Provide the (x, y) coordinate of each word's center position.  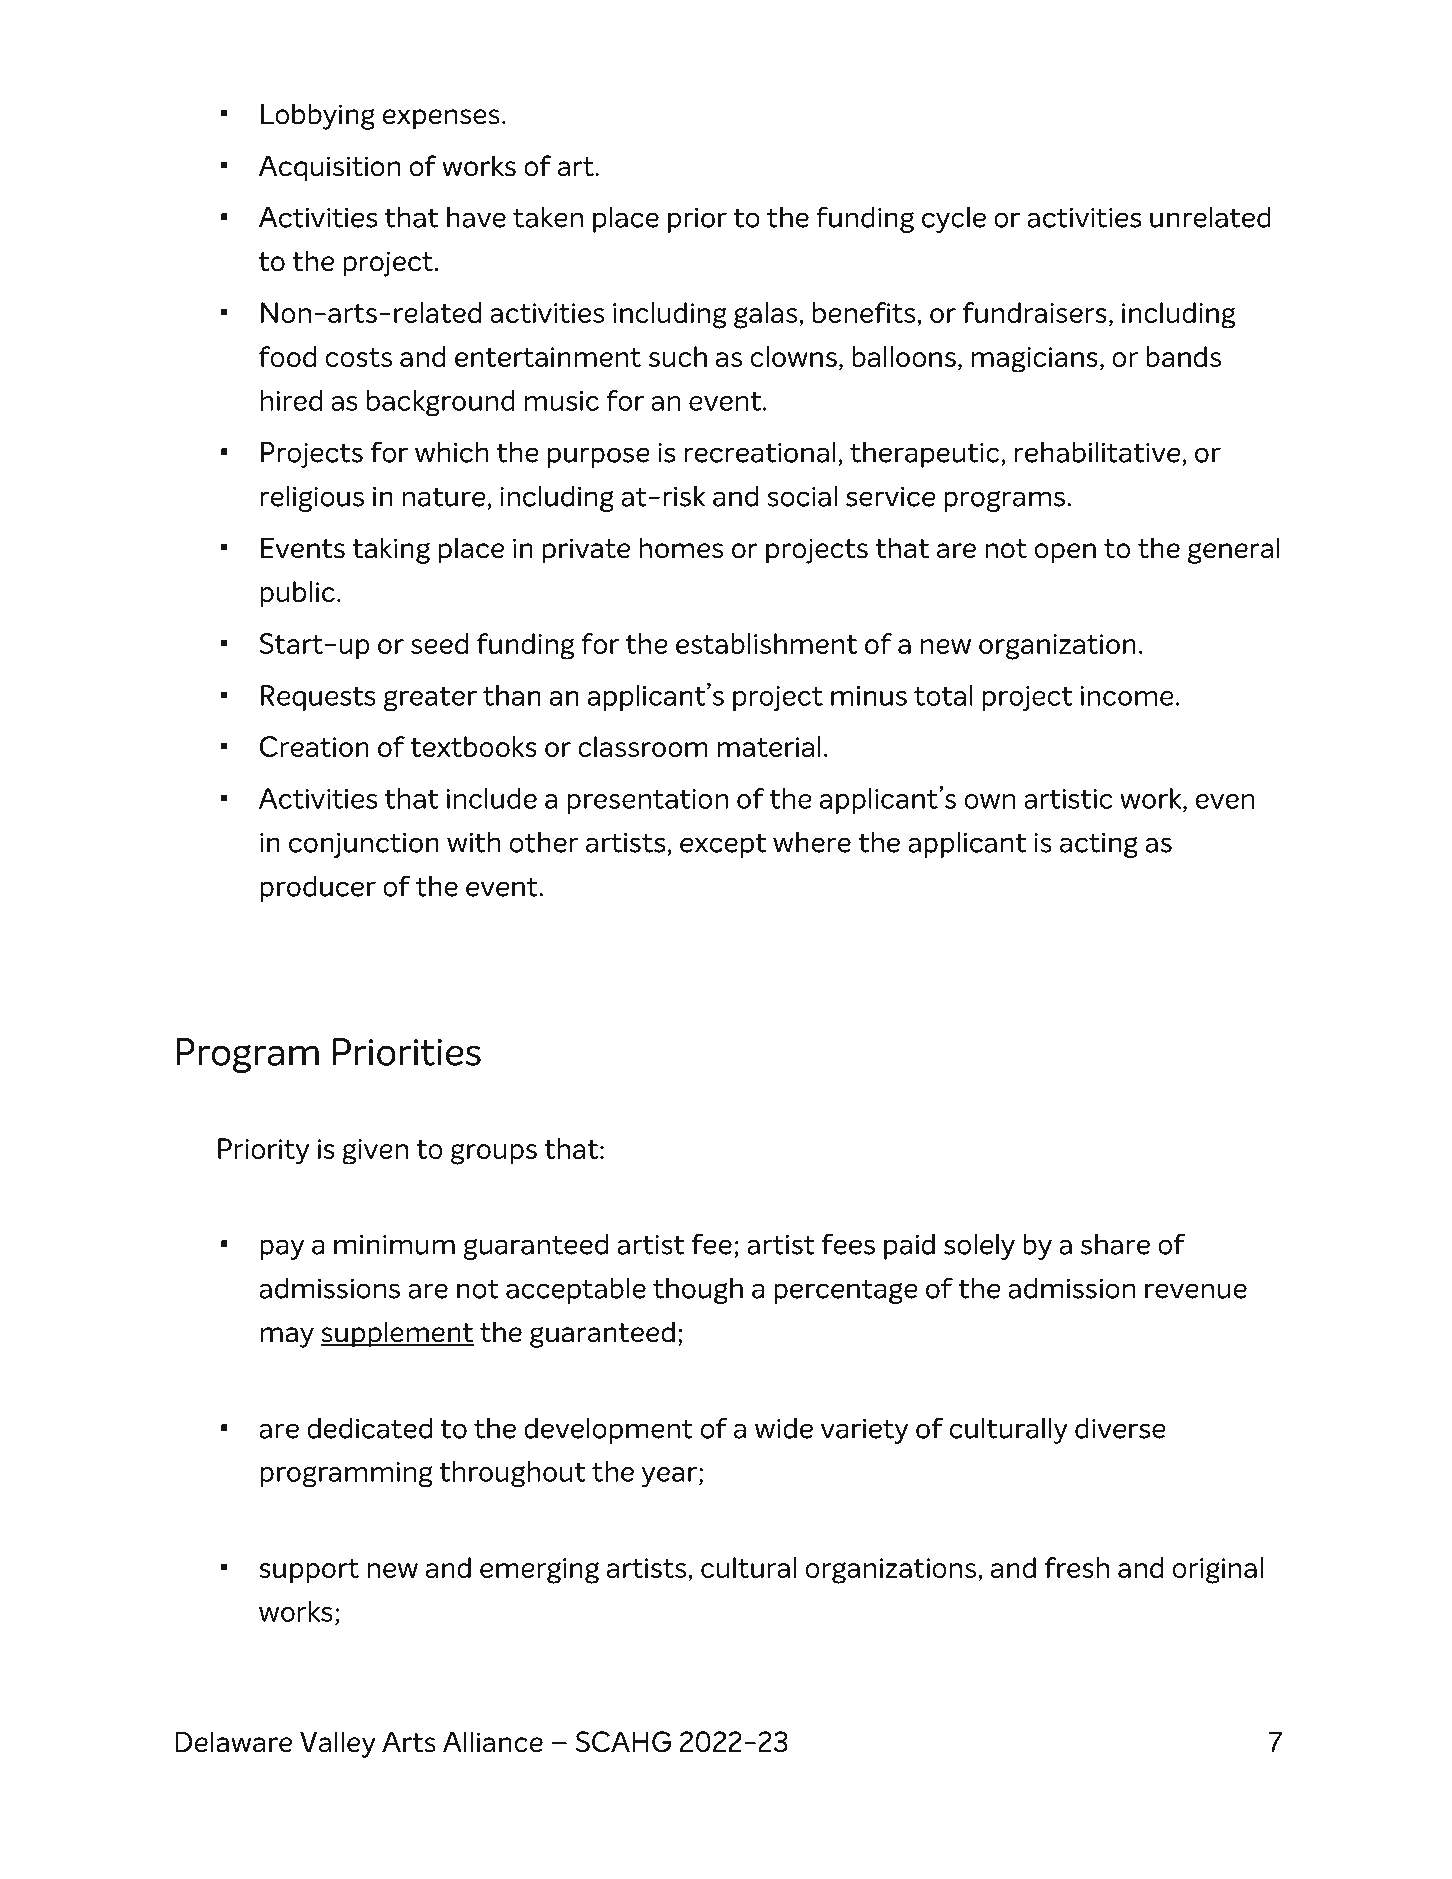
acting (1099, 845)
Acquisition (329, 168)
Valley (338, 1744)
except (723, 845)
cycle (954, 220)
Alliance (493, 1742)
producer (318, 889)
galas (767, 315)
